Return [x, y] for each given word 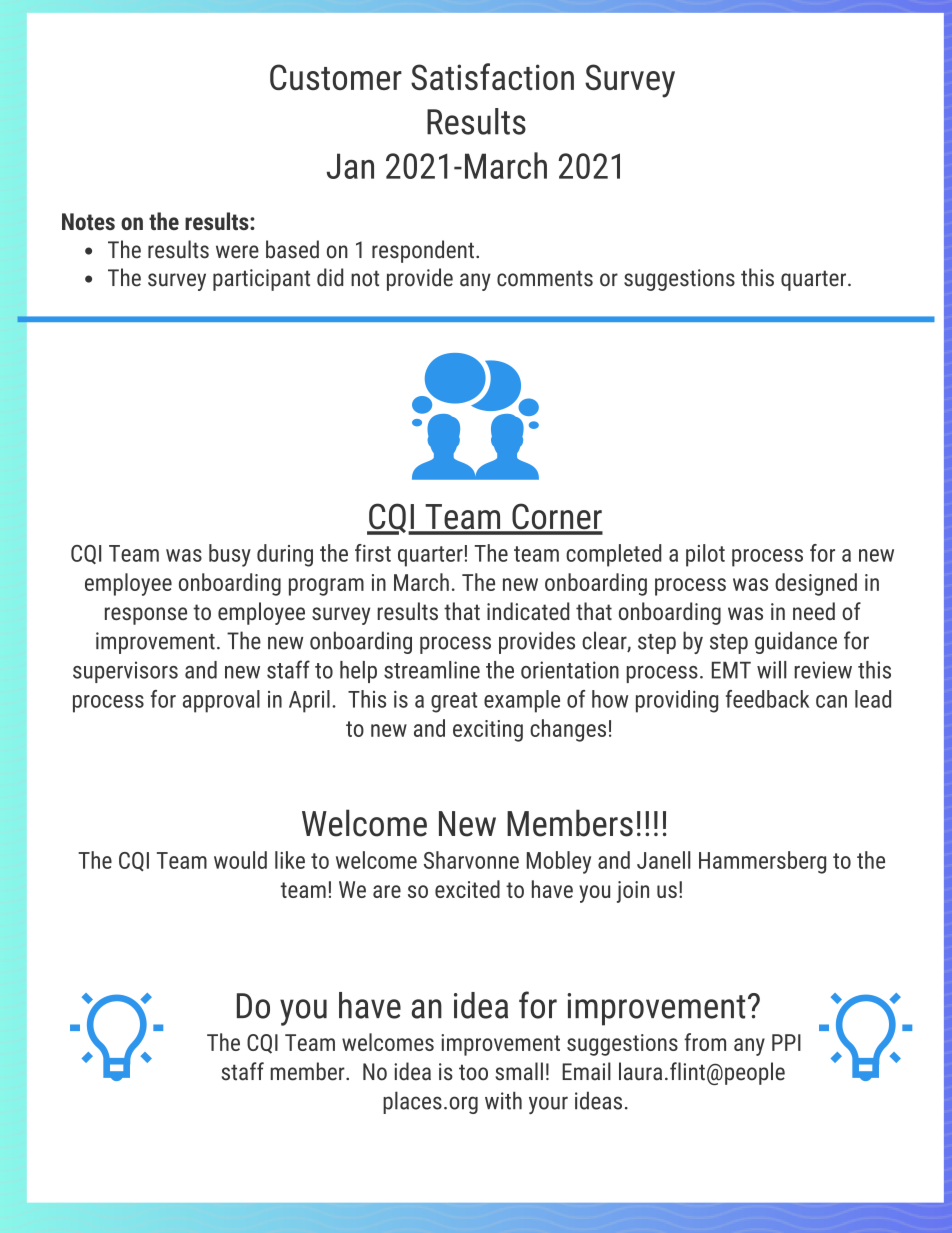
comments [545, 278]
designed [816, 584]
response [146, 616]
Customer [336, 77]
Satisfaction [492, 76]
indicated [528, 611]
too [473, 1072]
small [519, 1071]
